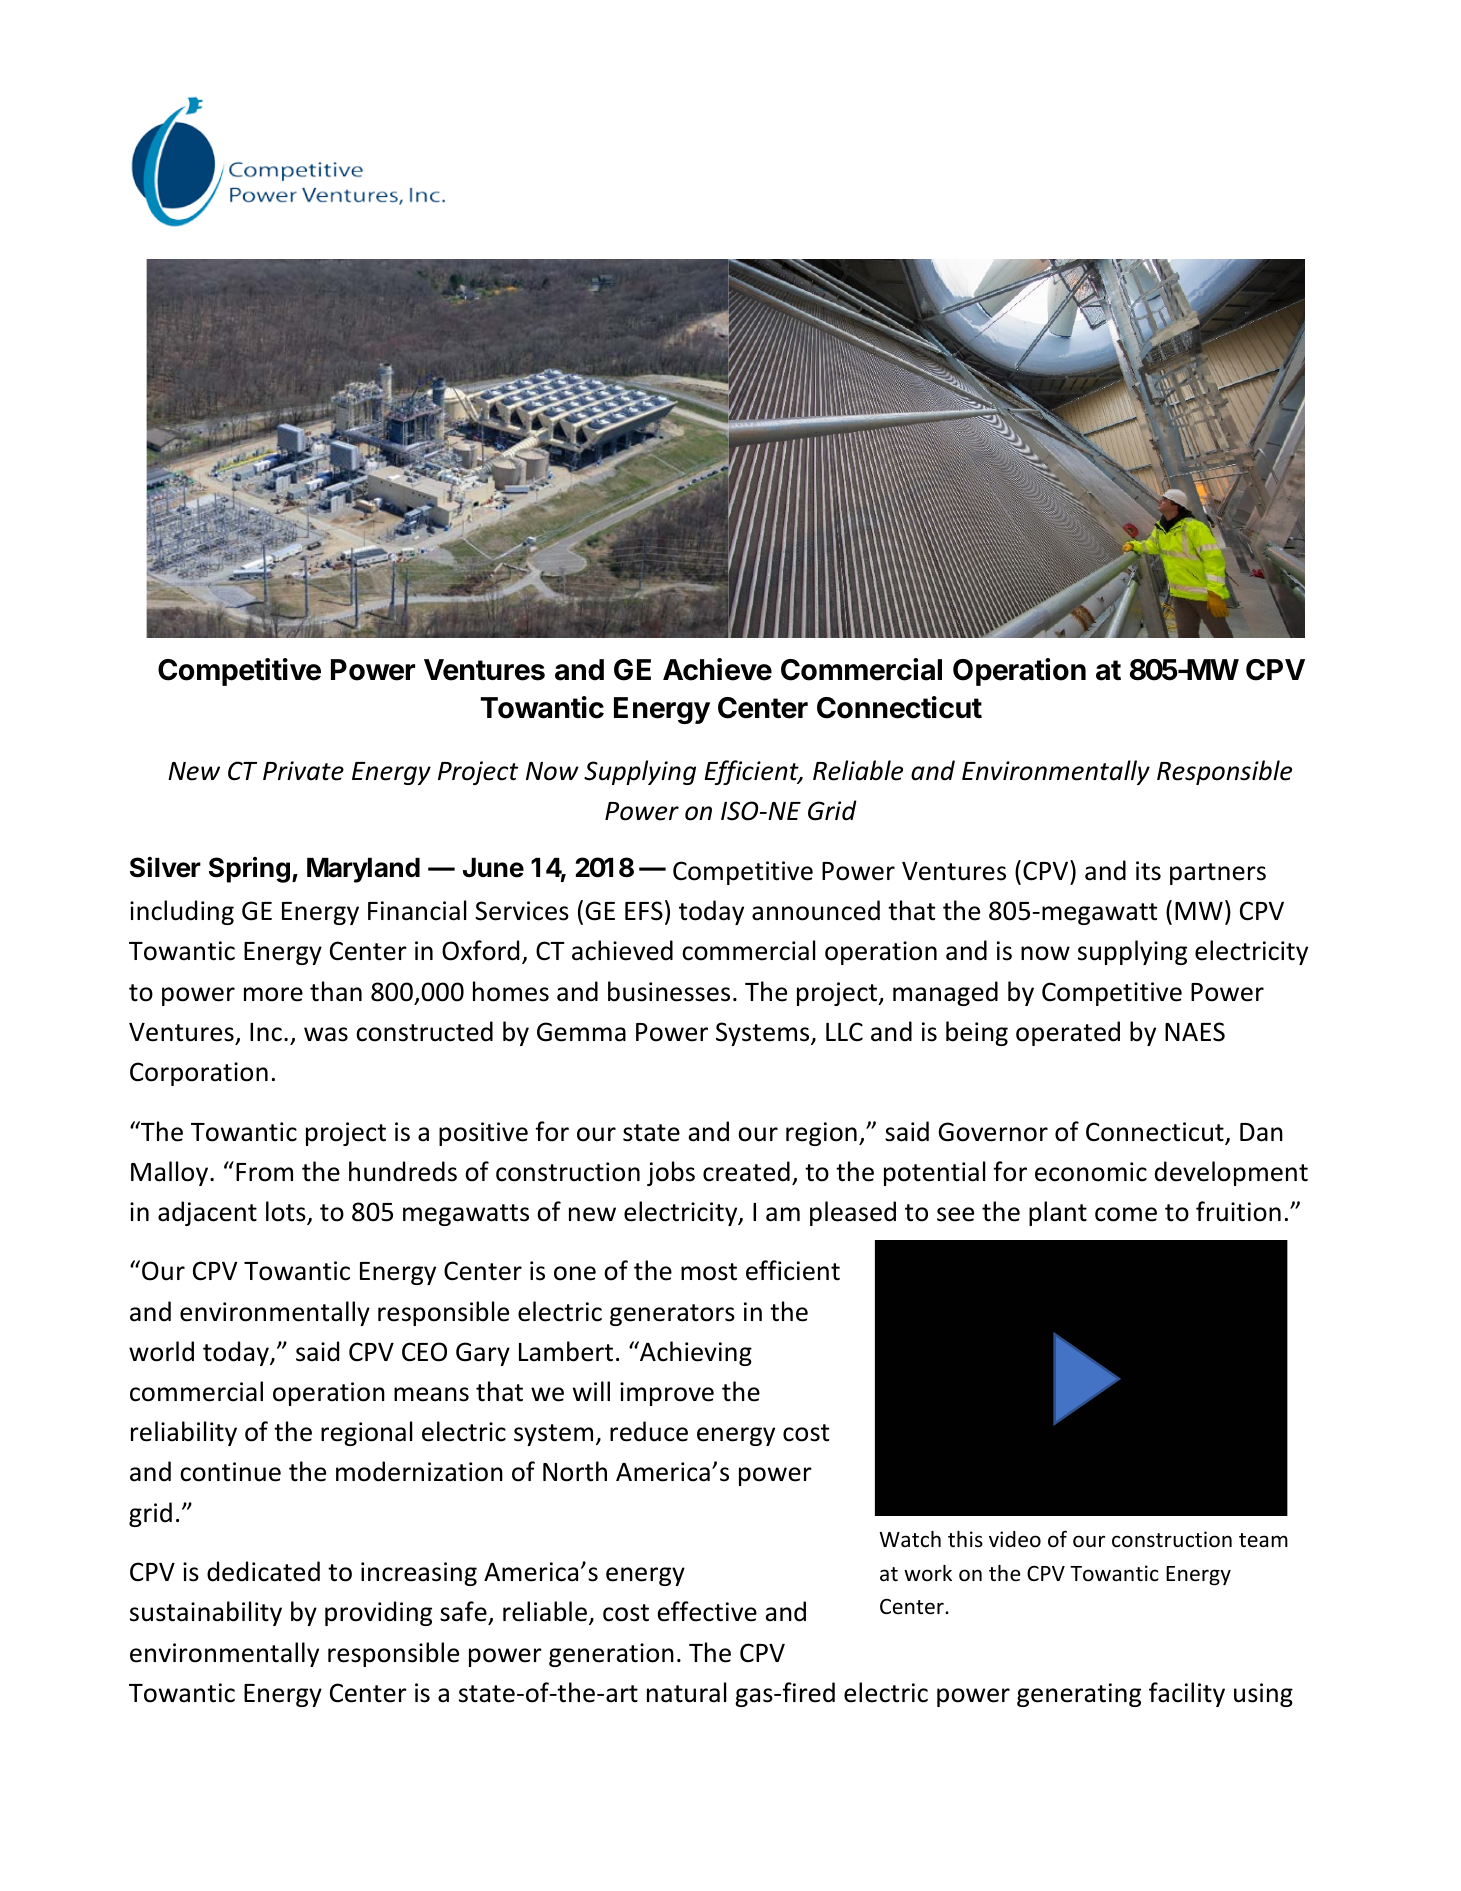  What do you see at coordinates (493, 868) in the image?
I see `June` at bounding box center [493, 868].
